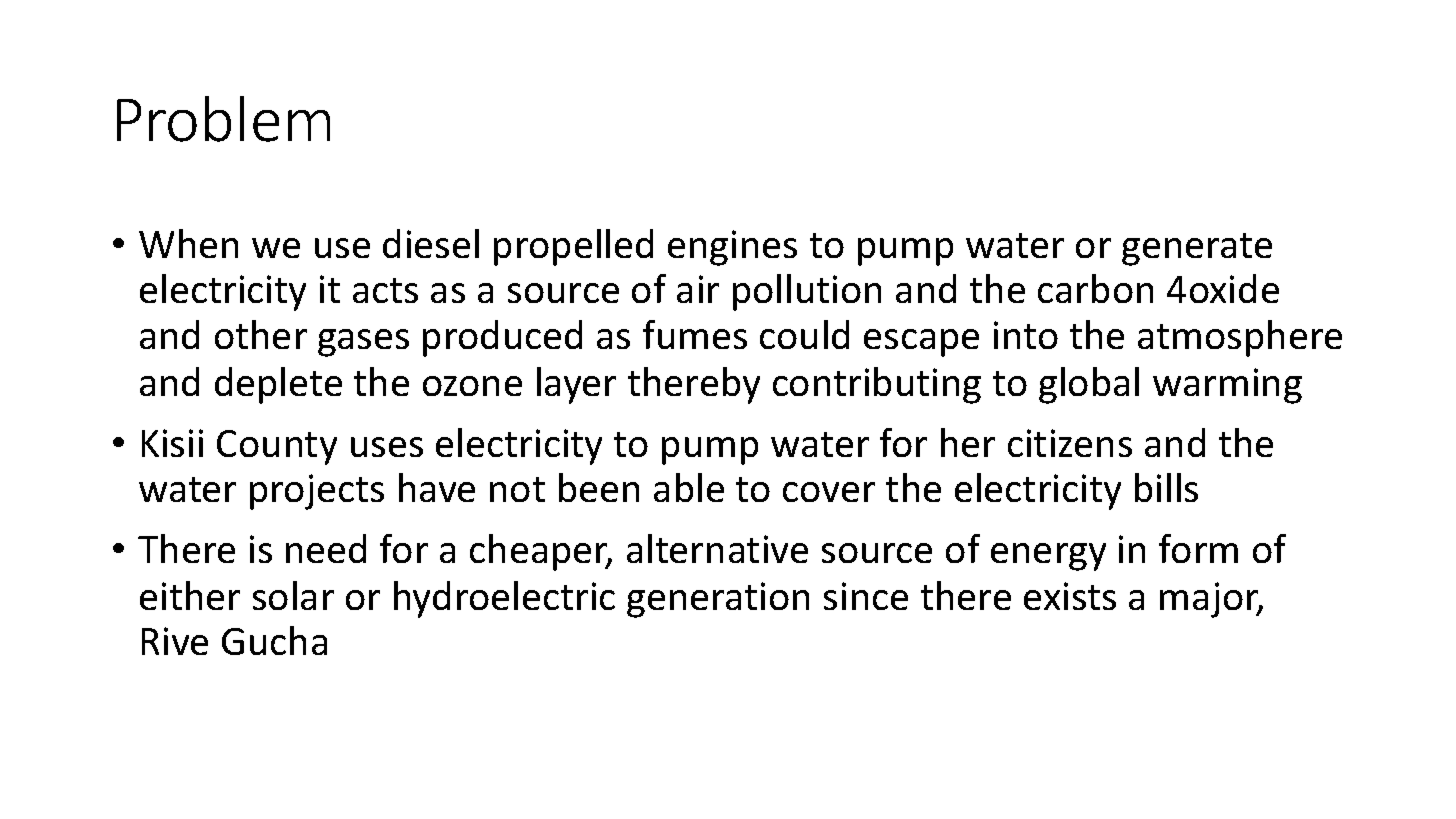 The width and height of the screenshot is (1456, 819). I want to click on generation, so click(718, 600).
